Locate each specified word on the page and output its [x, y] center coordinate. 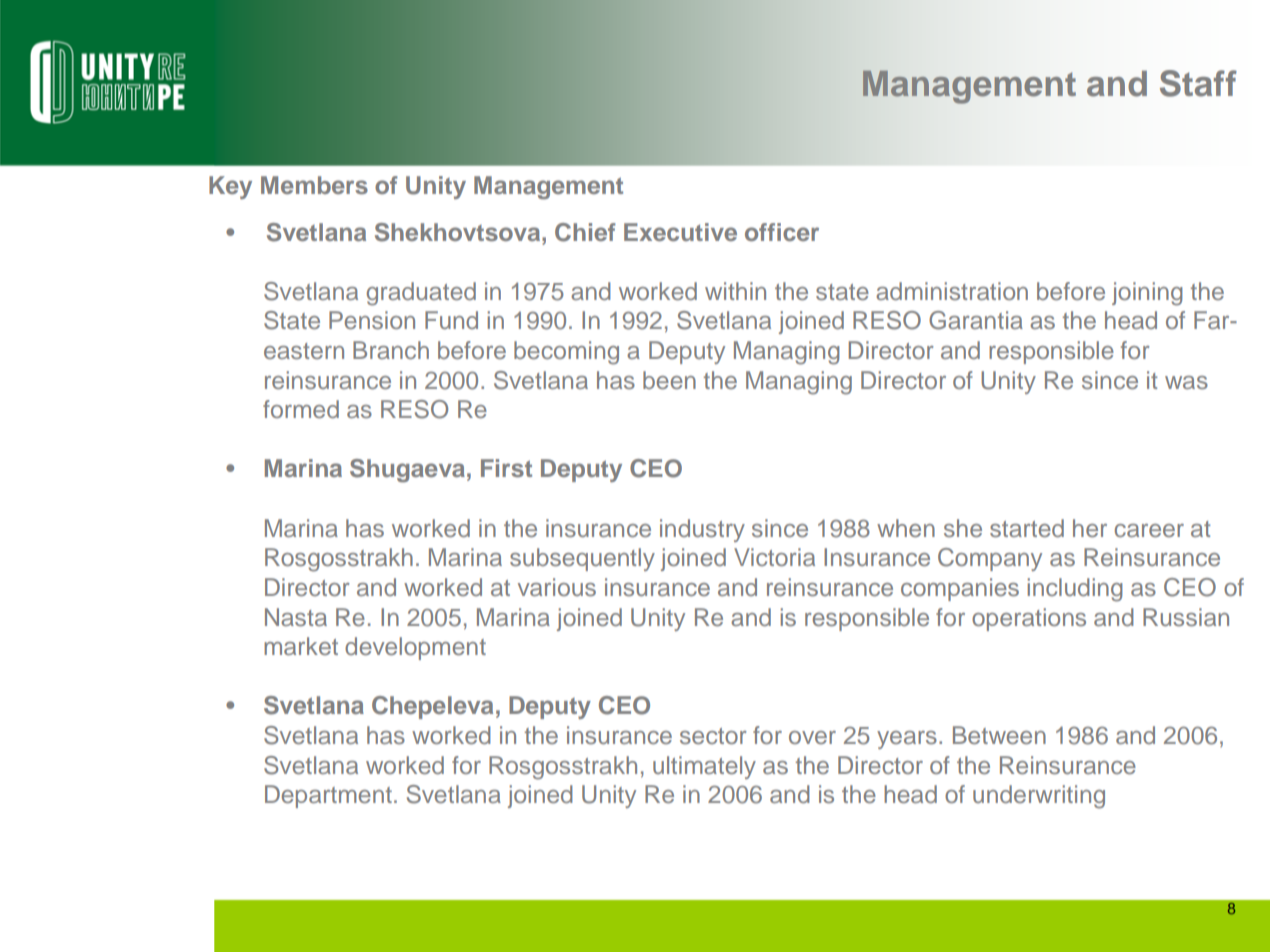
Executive [680, 232]
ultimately [704, 767]
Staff [1198, 83]
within [735, 291]
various [557, 587]
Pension [372, 320]
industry [702, 530]
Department [328, 796]
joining [1147, 294]
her [1090, 528]
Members [314, 185]
